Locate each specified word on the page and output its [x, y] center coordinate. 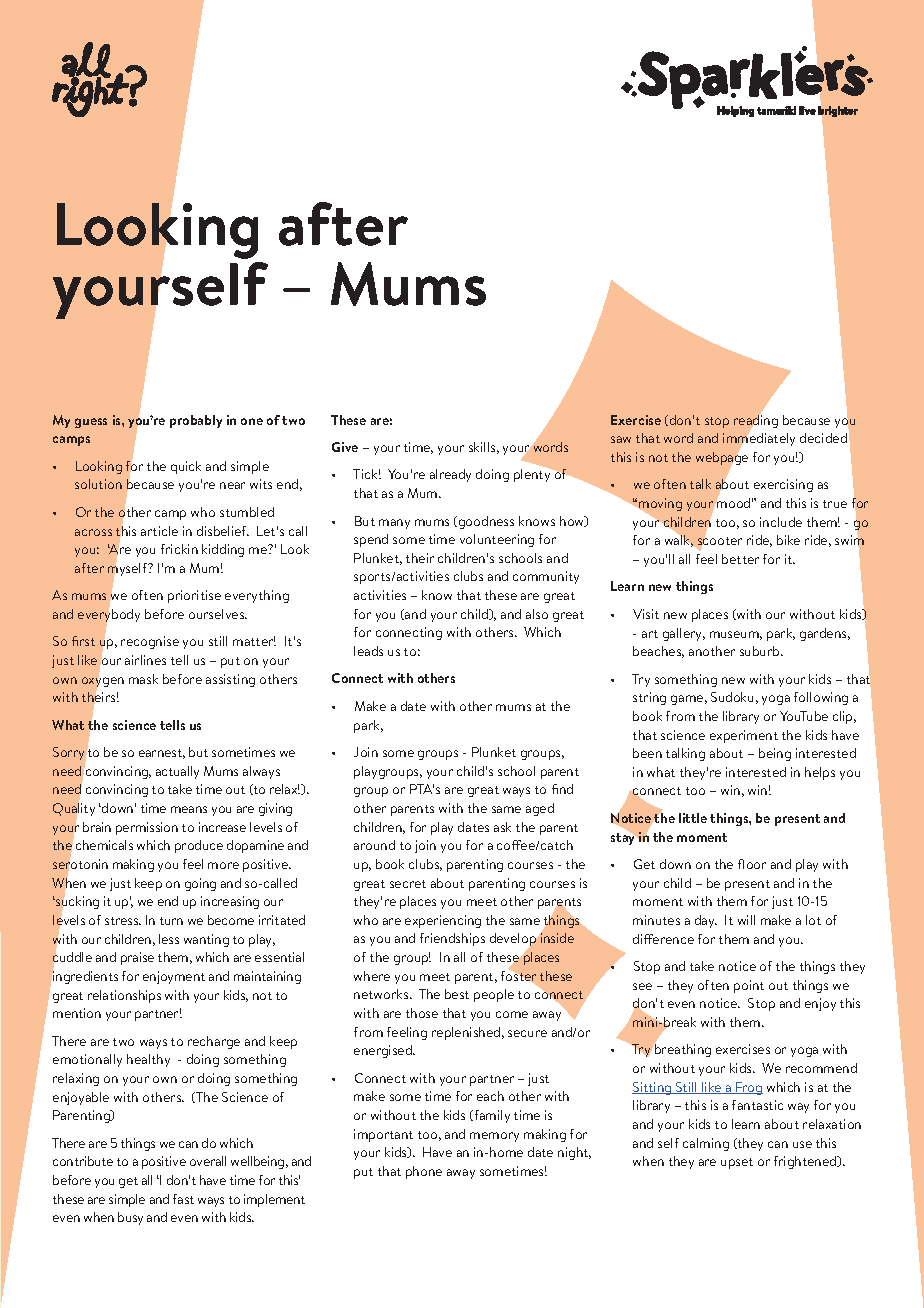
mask [143, 679]
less [169, 939]
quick [186, 467]
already [450, 475]
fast [183, 1199]
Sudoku [732, 697]
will [746, 920]
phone [424, 1172]
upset [737, 1163]
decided [823, 438]
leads [368, 651]
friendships [452, 939]
